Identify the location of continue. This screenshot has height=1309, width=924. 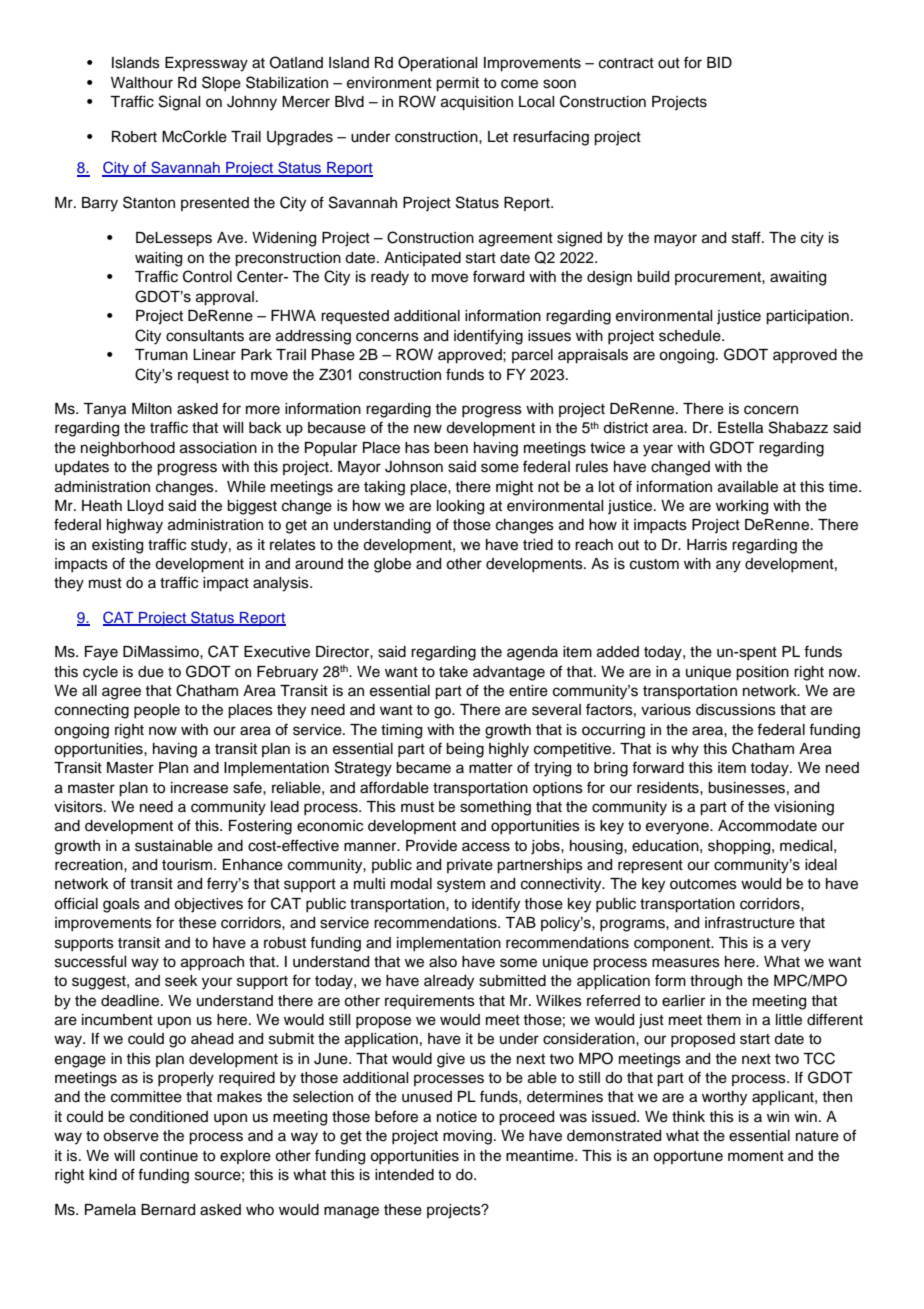
(169, 1156).
